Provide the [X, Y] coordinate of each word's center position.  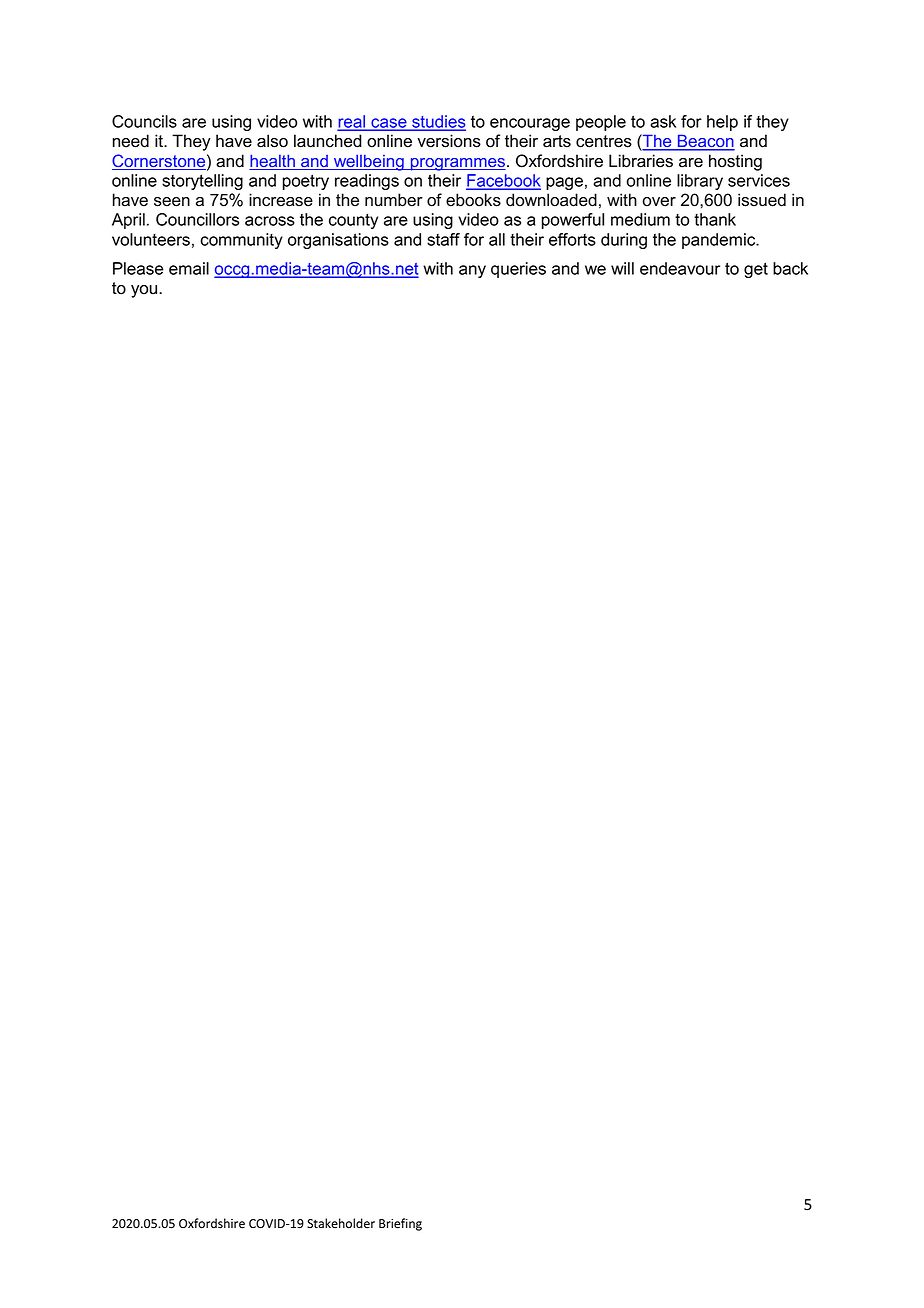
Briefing [400, 1224]
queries [518, 270]
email [189, 268]
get [756, 270]
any [472, 271]
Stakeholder [341, 1223]
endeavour [680, 268]
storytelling [202, 182]
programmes [457, 164]
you [145, 291]
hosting [735, 162]
